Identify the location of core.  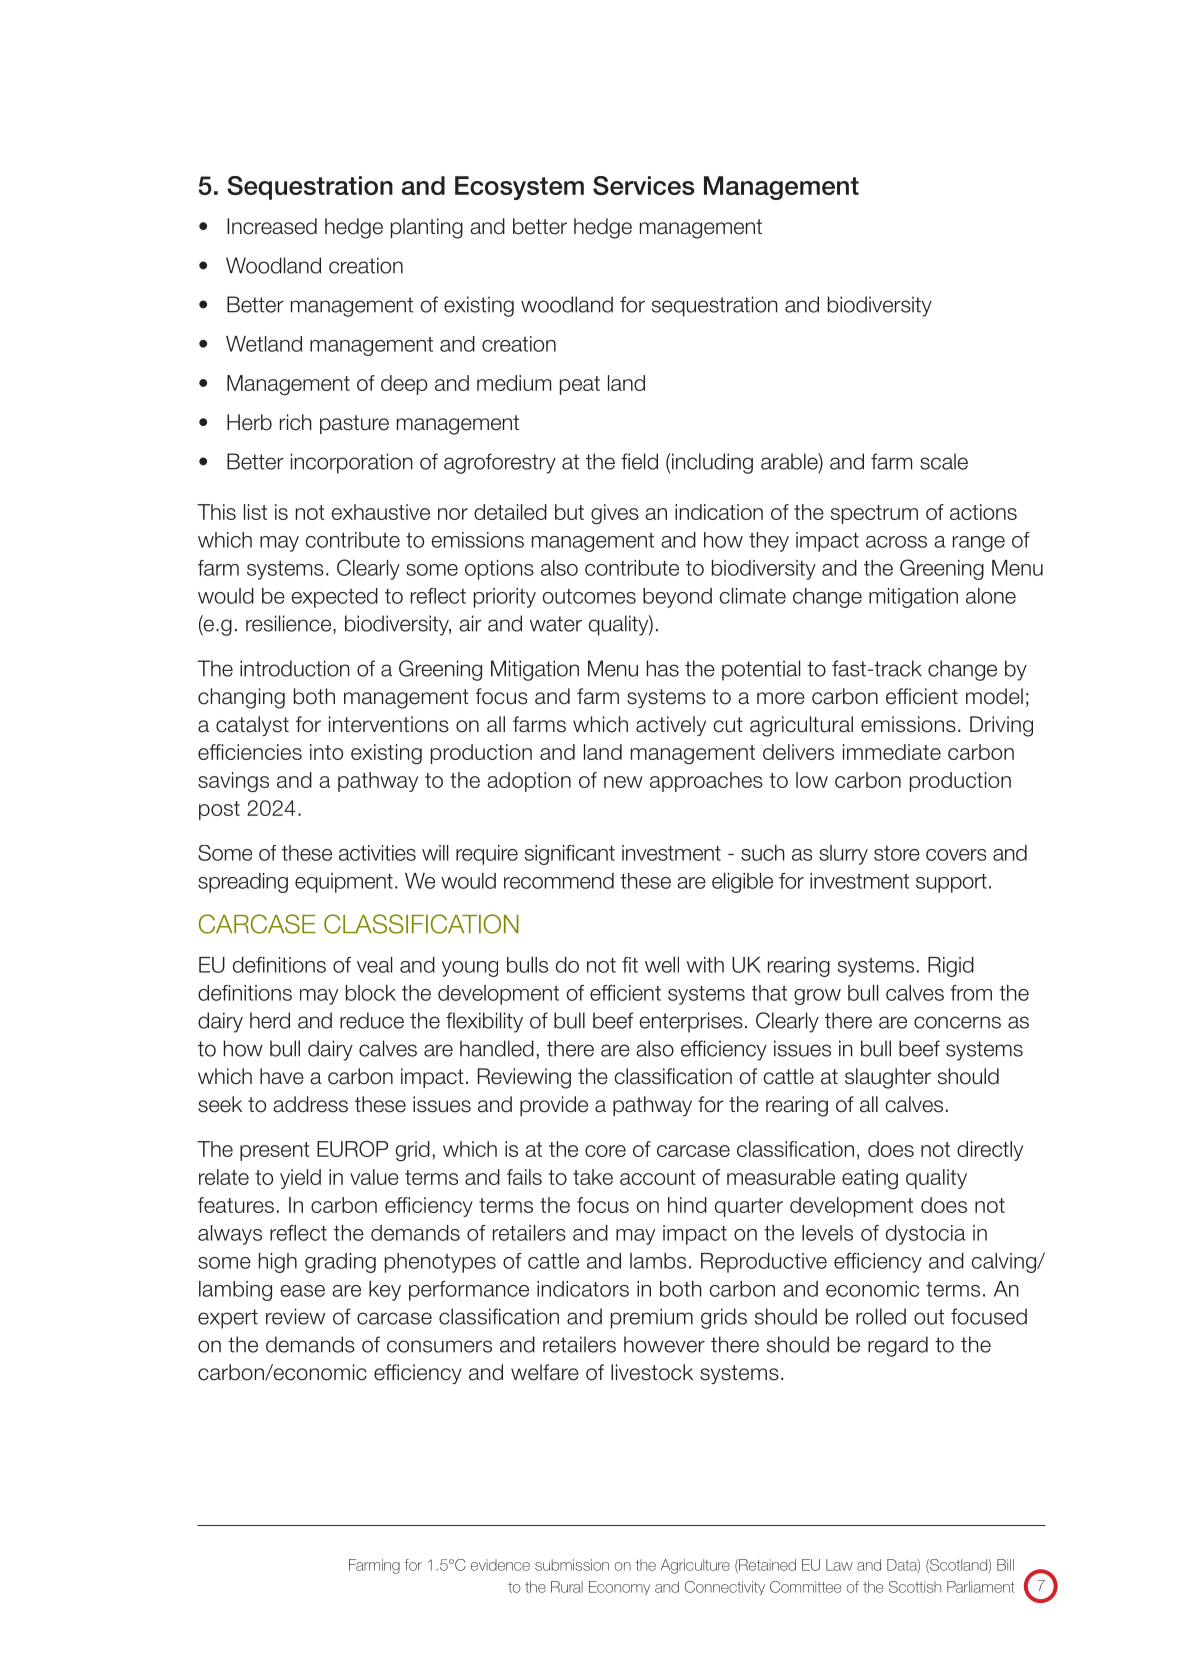
(605, 1151).
